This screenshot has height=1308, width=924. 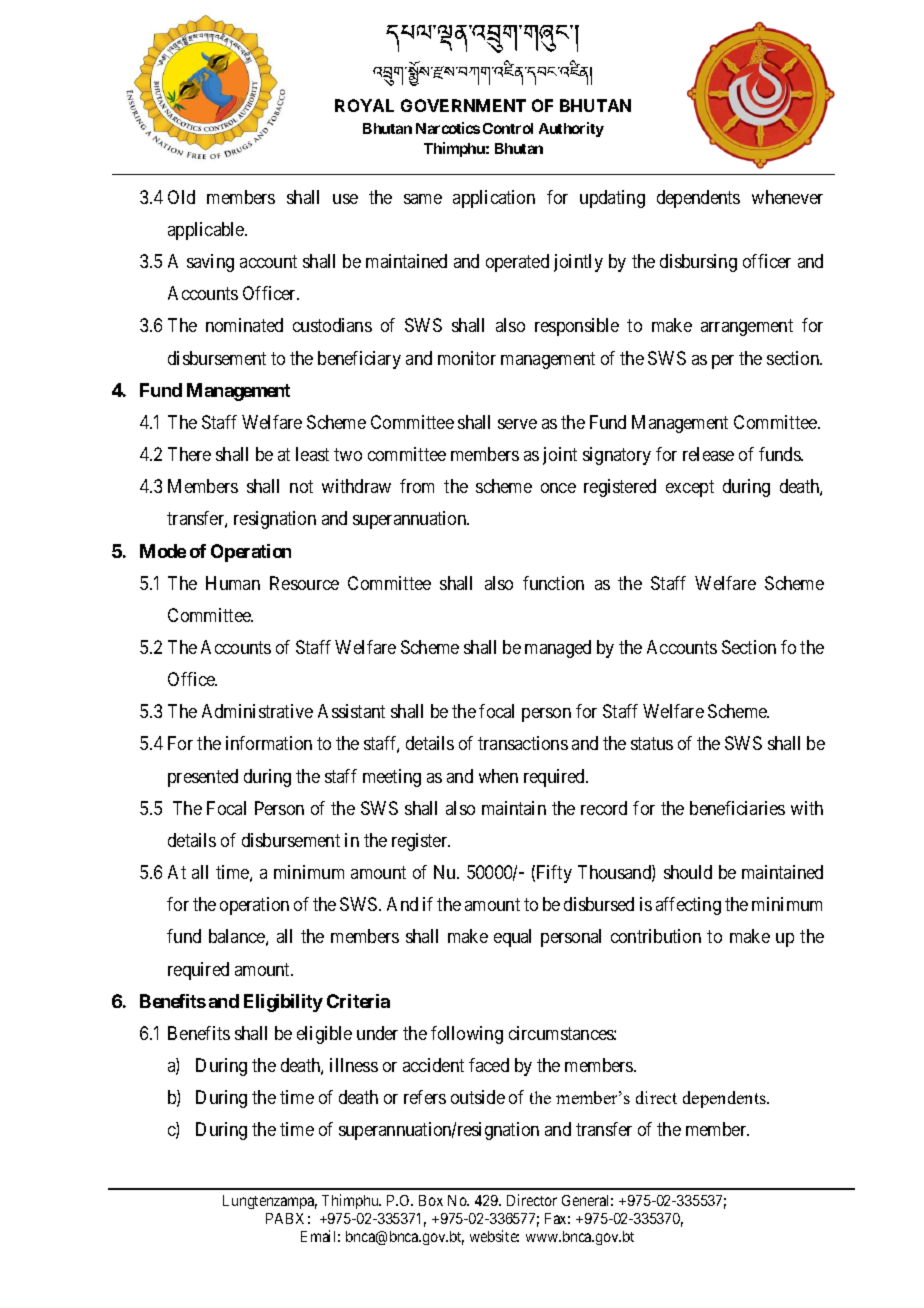 I want to click on illness, so click(x=354, y=1065).
